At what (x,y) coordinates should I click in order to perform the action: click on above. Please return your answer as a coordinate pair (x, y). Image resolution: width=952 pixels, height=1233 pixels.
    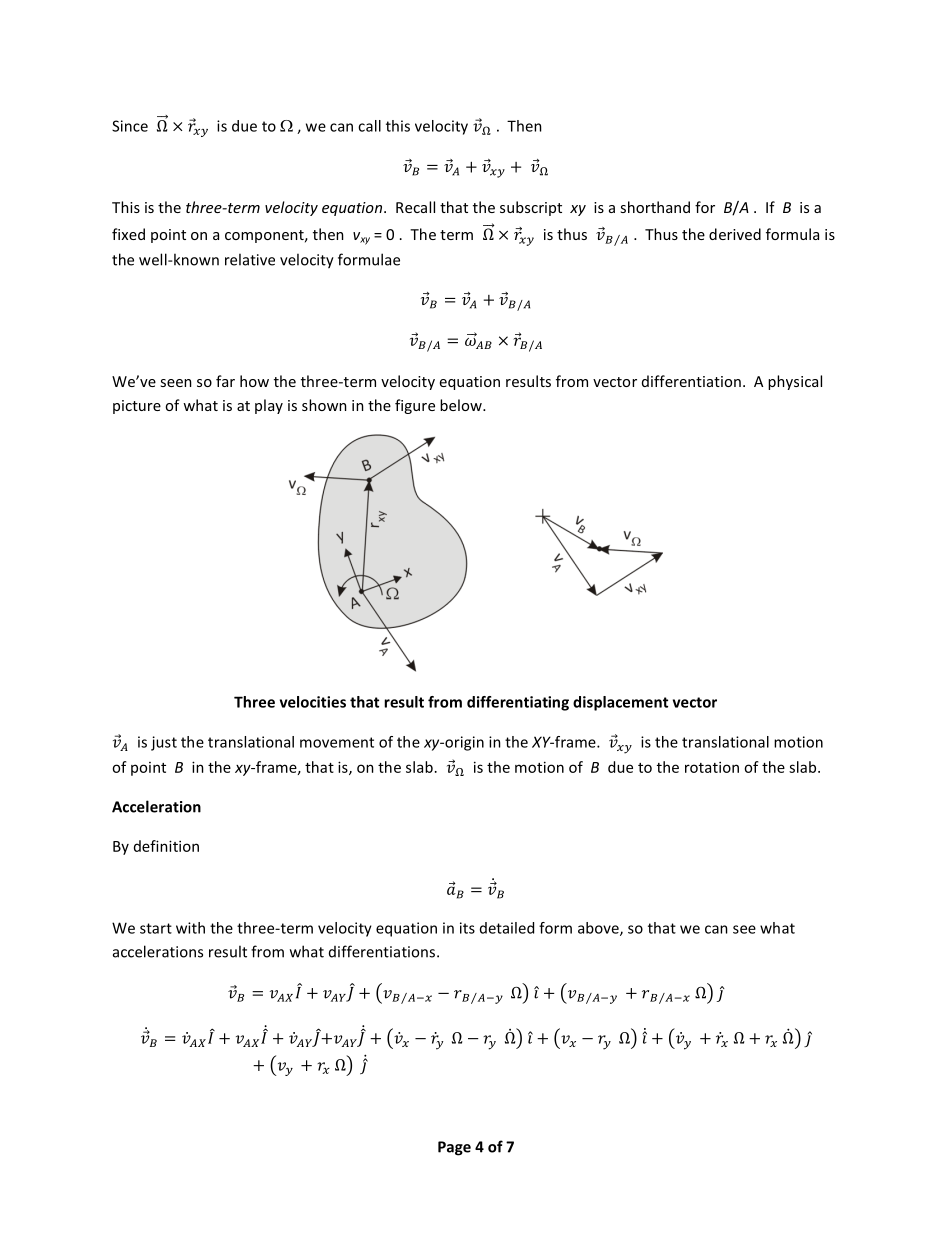
    Looking at the image, I should click on (599, 929).
